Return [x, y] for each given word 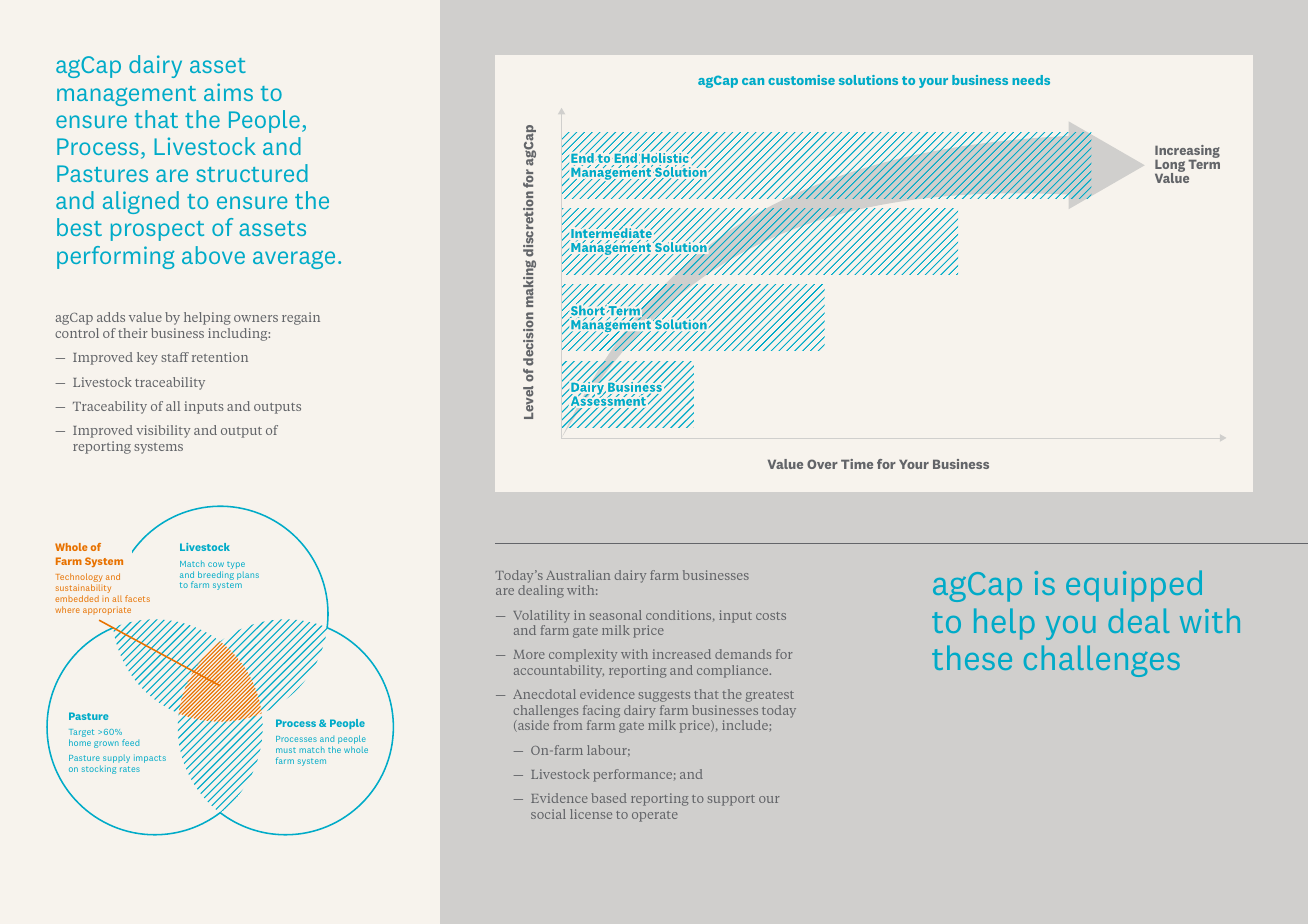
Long [1170, 166]
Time [857, 464]
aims [228, 92]
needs [1031, 80]
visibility [163, 431]
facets [137, 598]
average [294, 260]
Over [822, 464]
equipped [1134, 586]
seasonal [616, 615]
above [213, 255]
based [609, 798]
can [753, 81]
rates [130, 769]
